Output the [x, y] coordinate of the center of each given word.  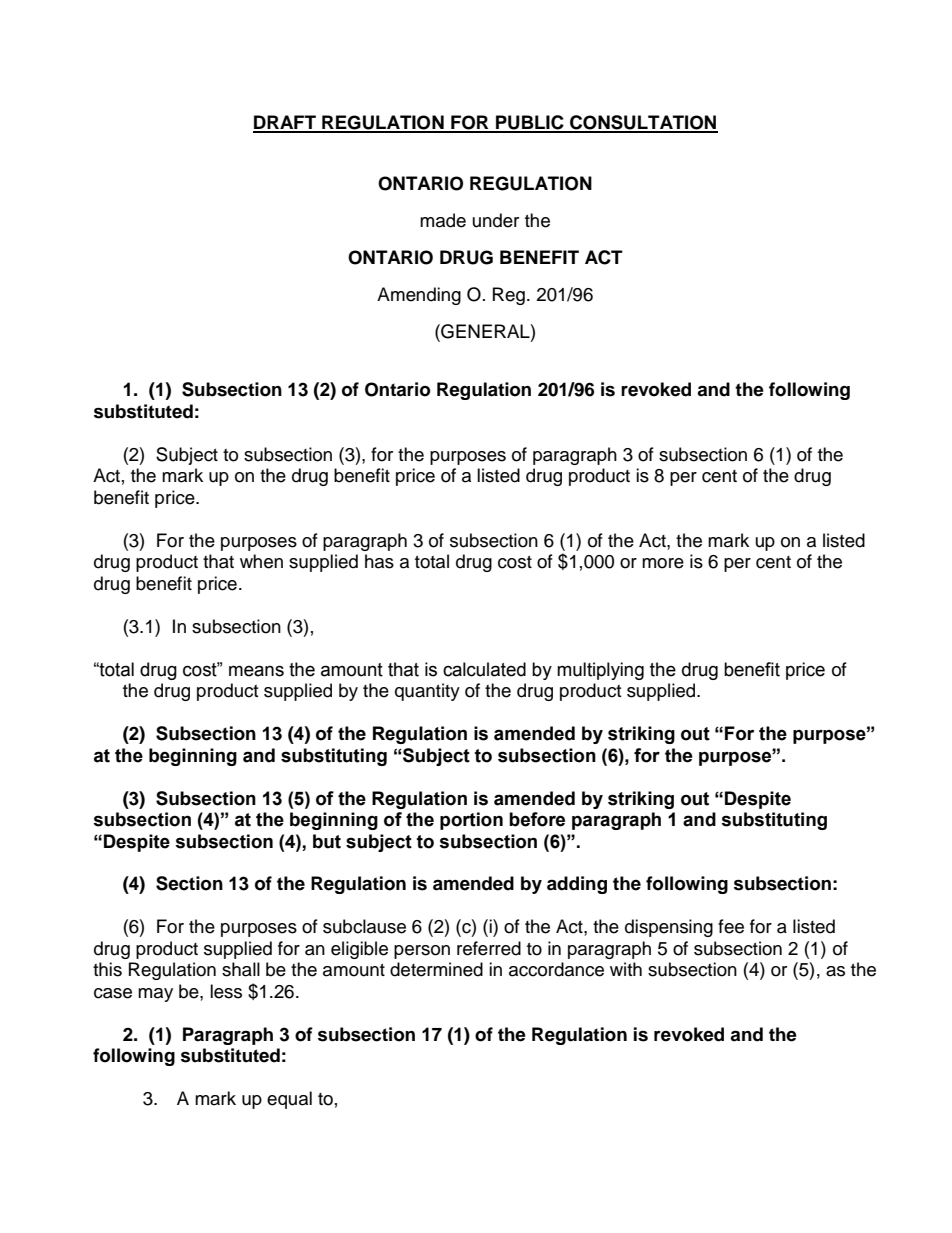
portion [471, 821]
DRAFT [285, 123]
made [443, 220]
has [379, 561]
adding [577, 885]
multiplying [600, 671]
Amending [419, 296]
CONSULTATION [643, 123]
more [663, 563]
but [327, 841]
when [261, 561]
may [155, 995]
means [256, 671]
